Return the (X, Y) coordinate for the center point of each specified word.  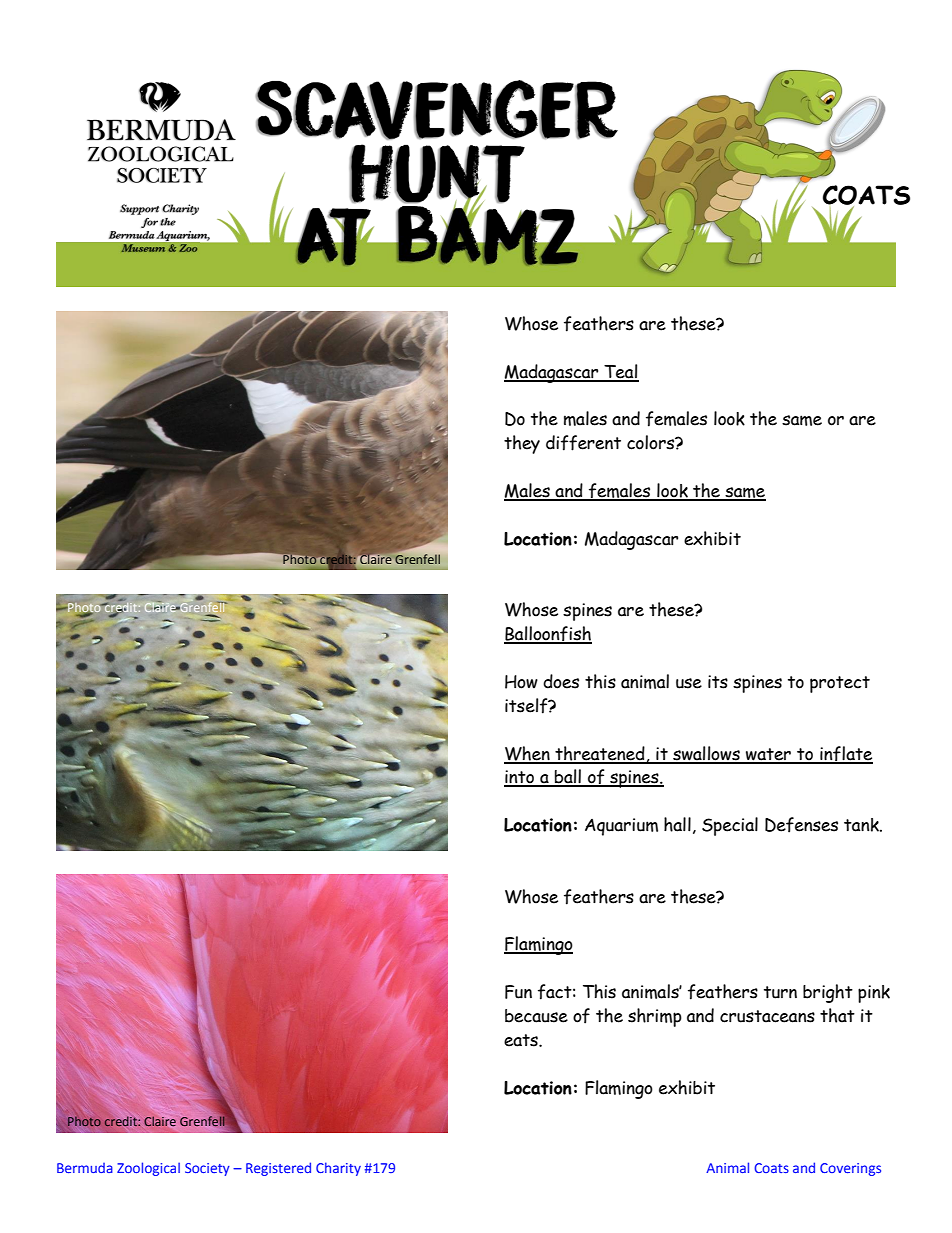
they (522, 444)
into (520, 778)
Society (207, 1169)
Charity (338, 1169)
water (768, 755)
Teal (620, 372)
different (583, 443)
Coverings (850, 1169)
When (528, 754)
